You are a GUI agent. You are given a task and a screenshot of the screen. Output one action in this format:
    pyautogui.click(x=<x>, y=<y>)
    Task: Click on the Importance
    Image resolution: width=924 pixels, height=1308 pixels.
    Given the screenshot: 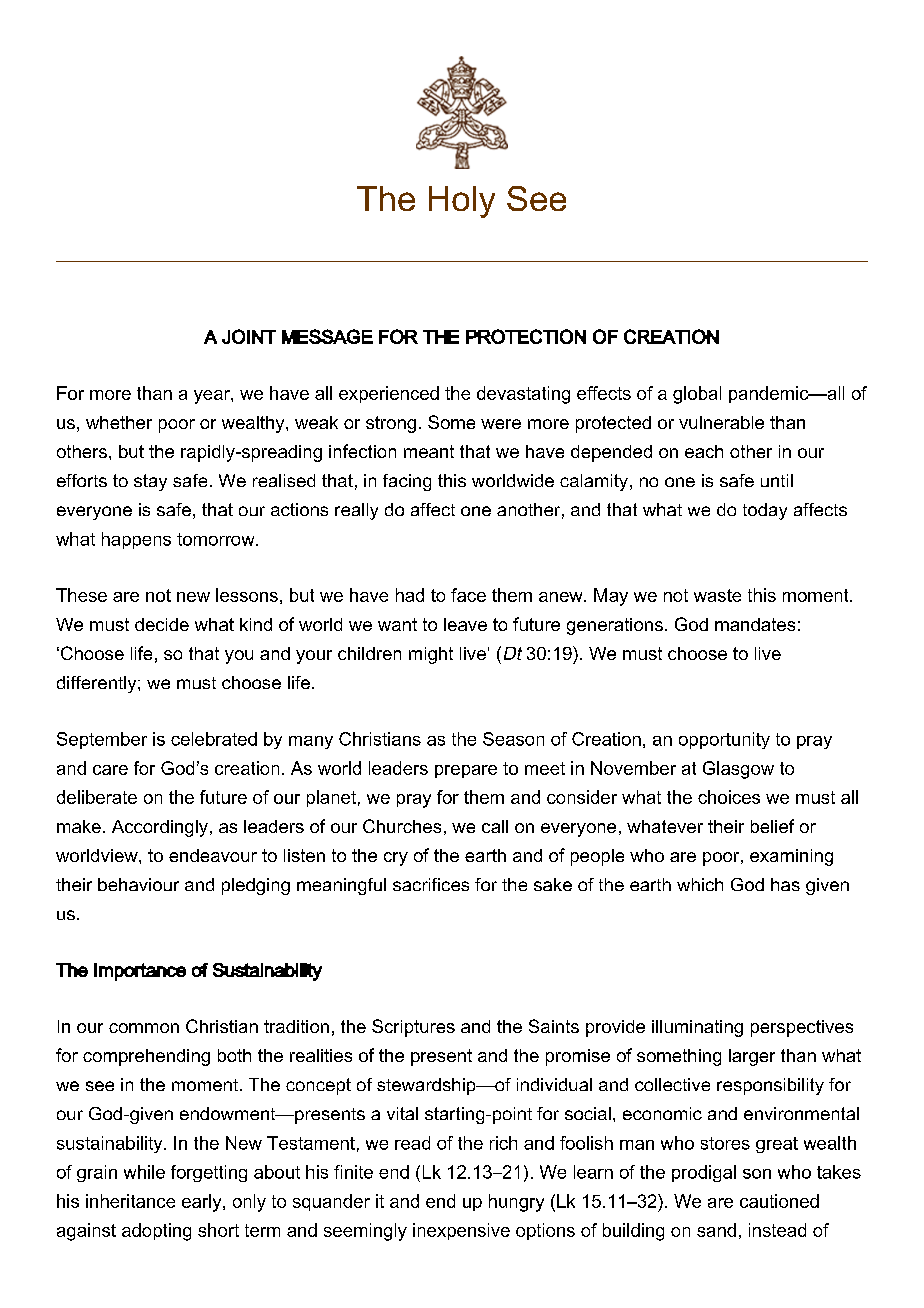 What is the action you would take?
    pyautogui.click(x=140, y=972)
